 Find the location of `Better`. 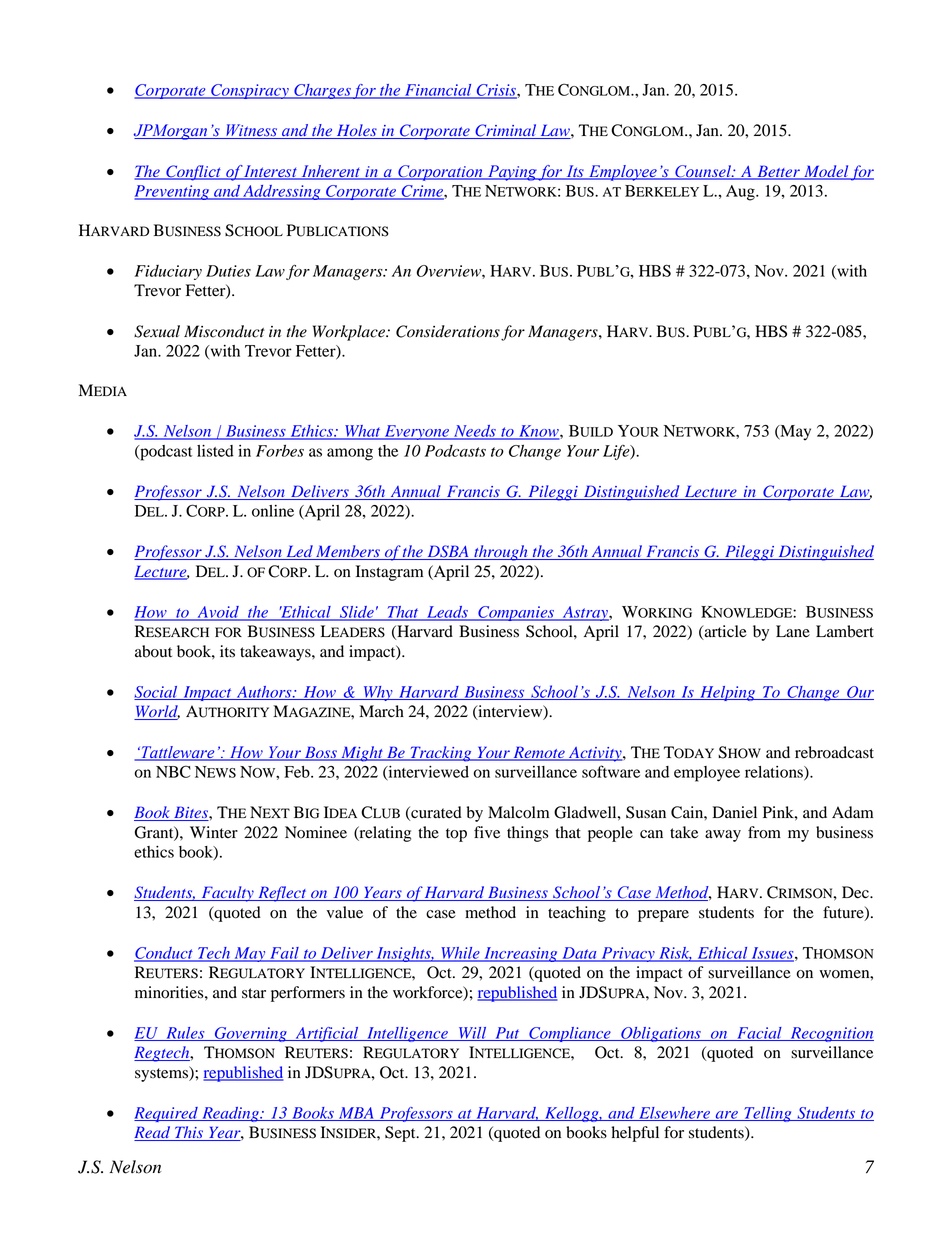

Better is located at coordinates (778, 172).
